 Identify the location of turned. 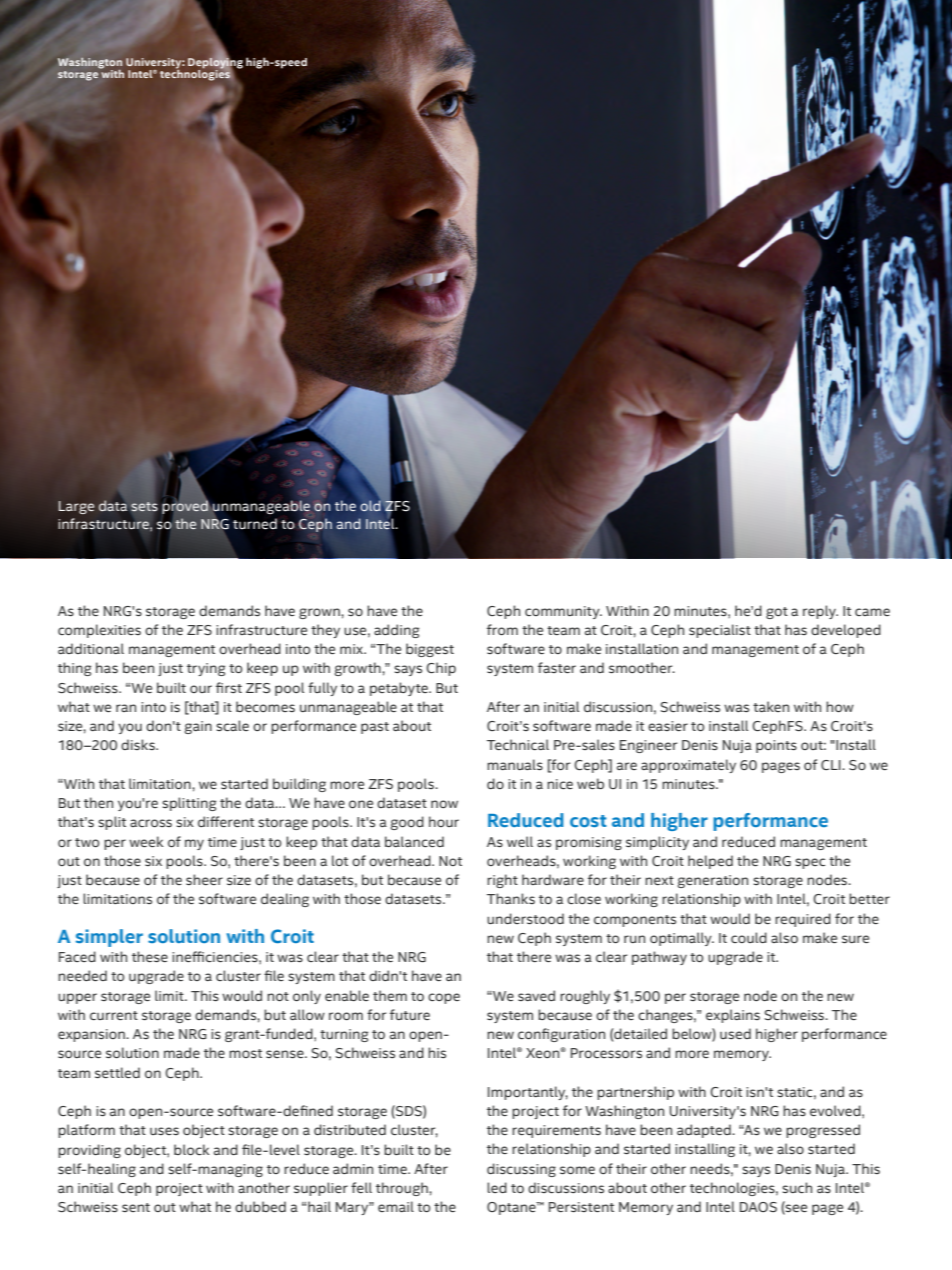
(255, 524).
